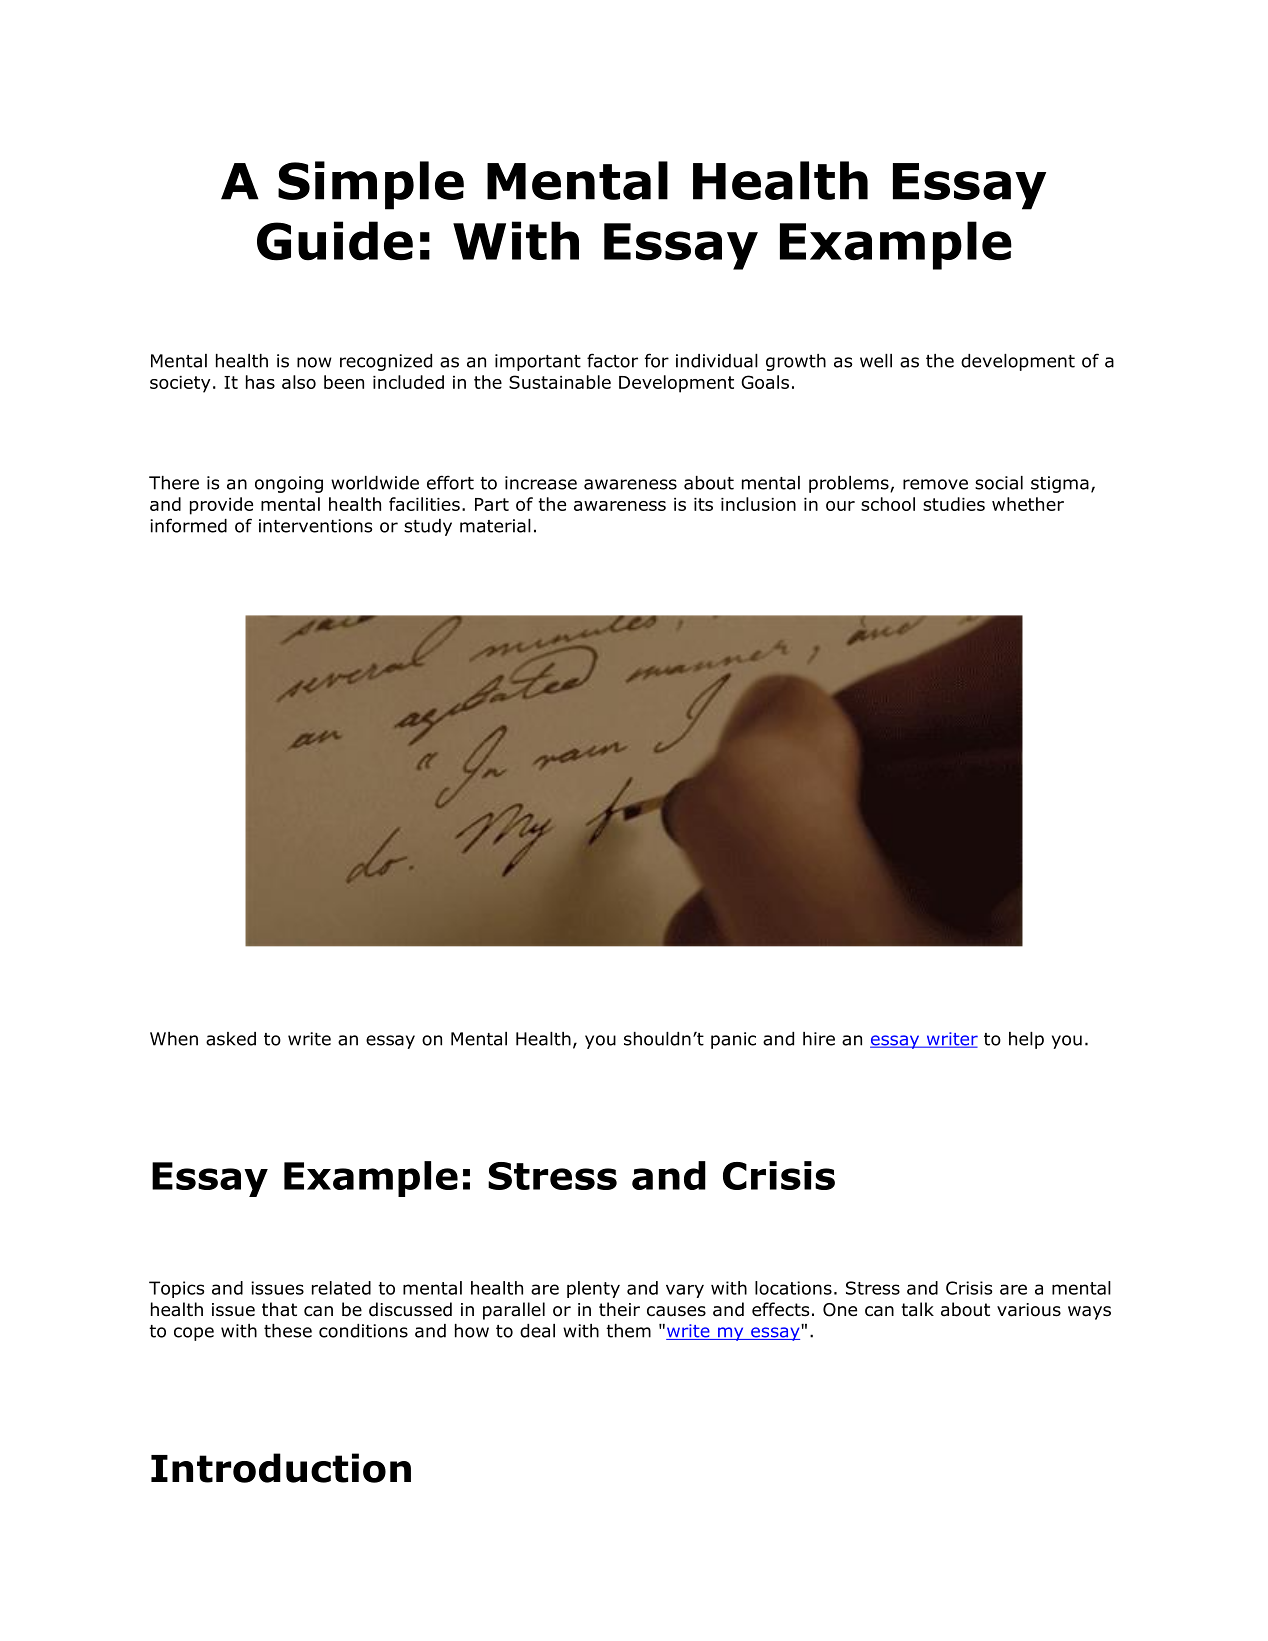  Describe the element at coordinates (612, 360) in the image. I see `factor` at that location.
